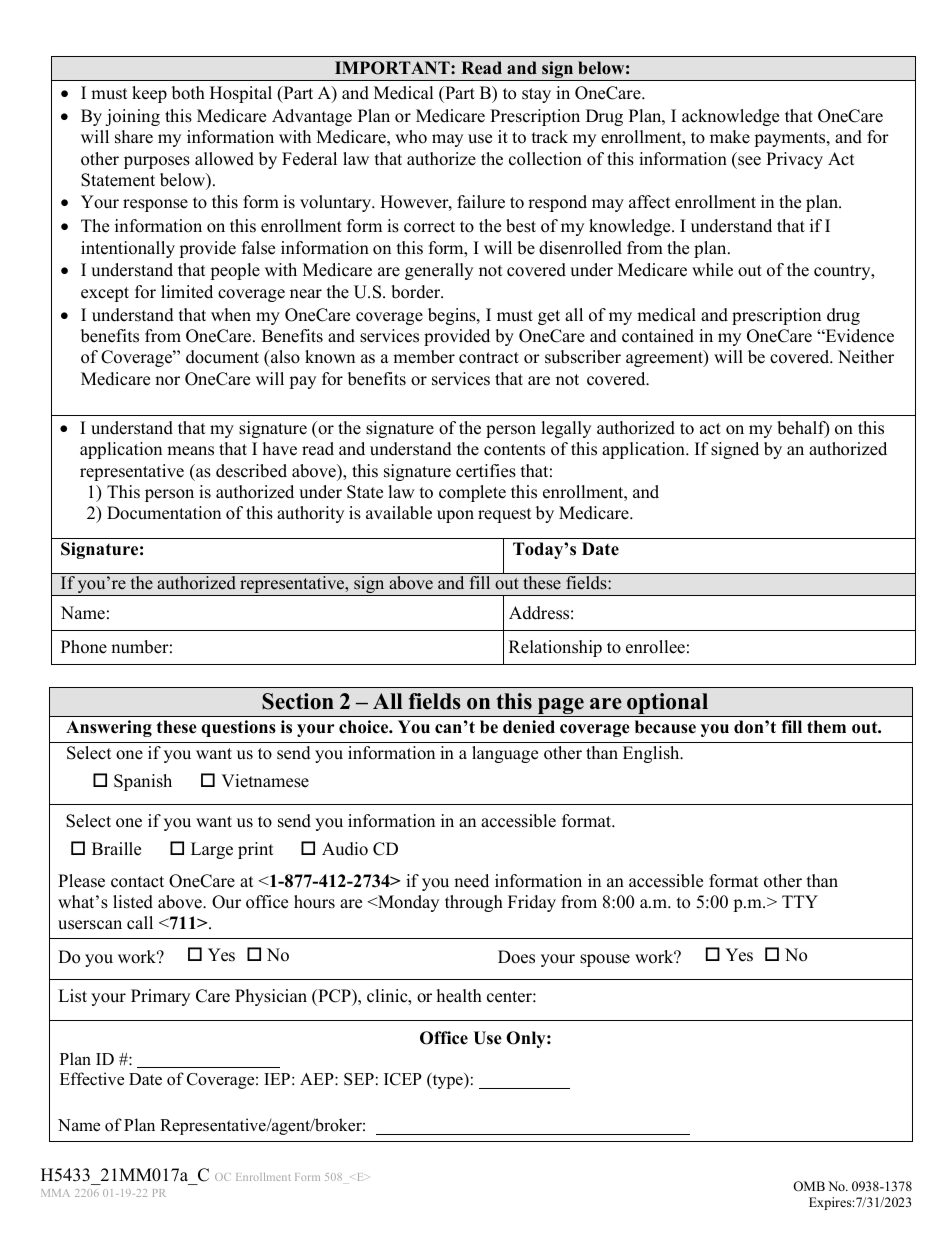  What do you see at coordinates (411, 137) in the page?
I see `who` at bounding box center [411, 137].
